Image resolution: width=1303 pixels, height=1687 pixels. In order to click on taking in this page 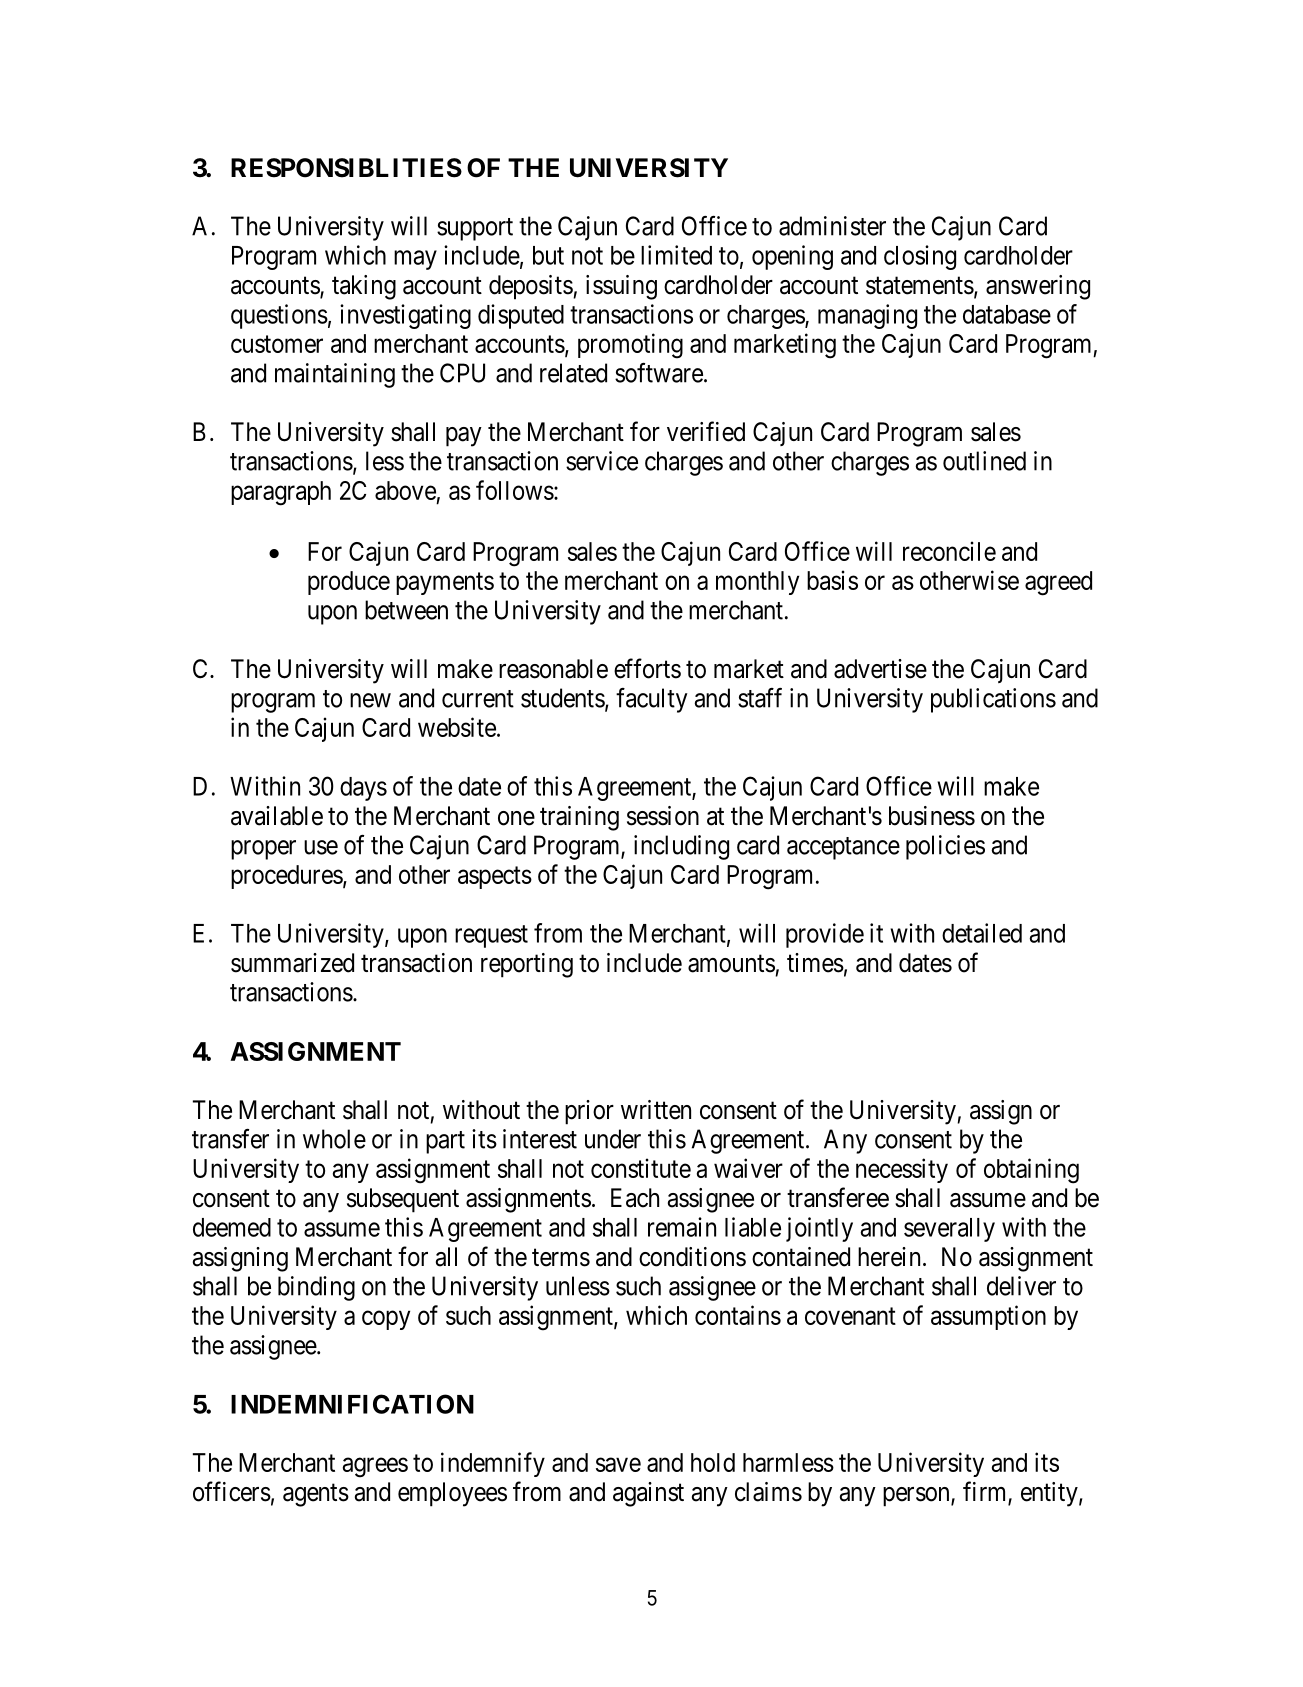, I will do `click(364, 287)`.
